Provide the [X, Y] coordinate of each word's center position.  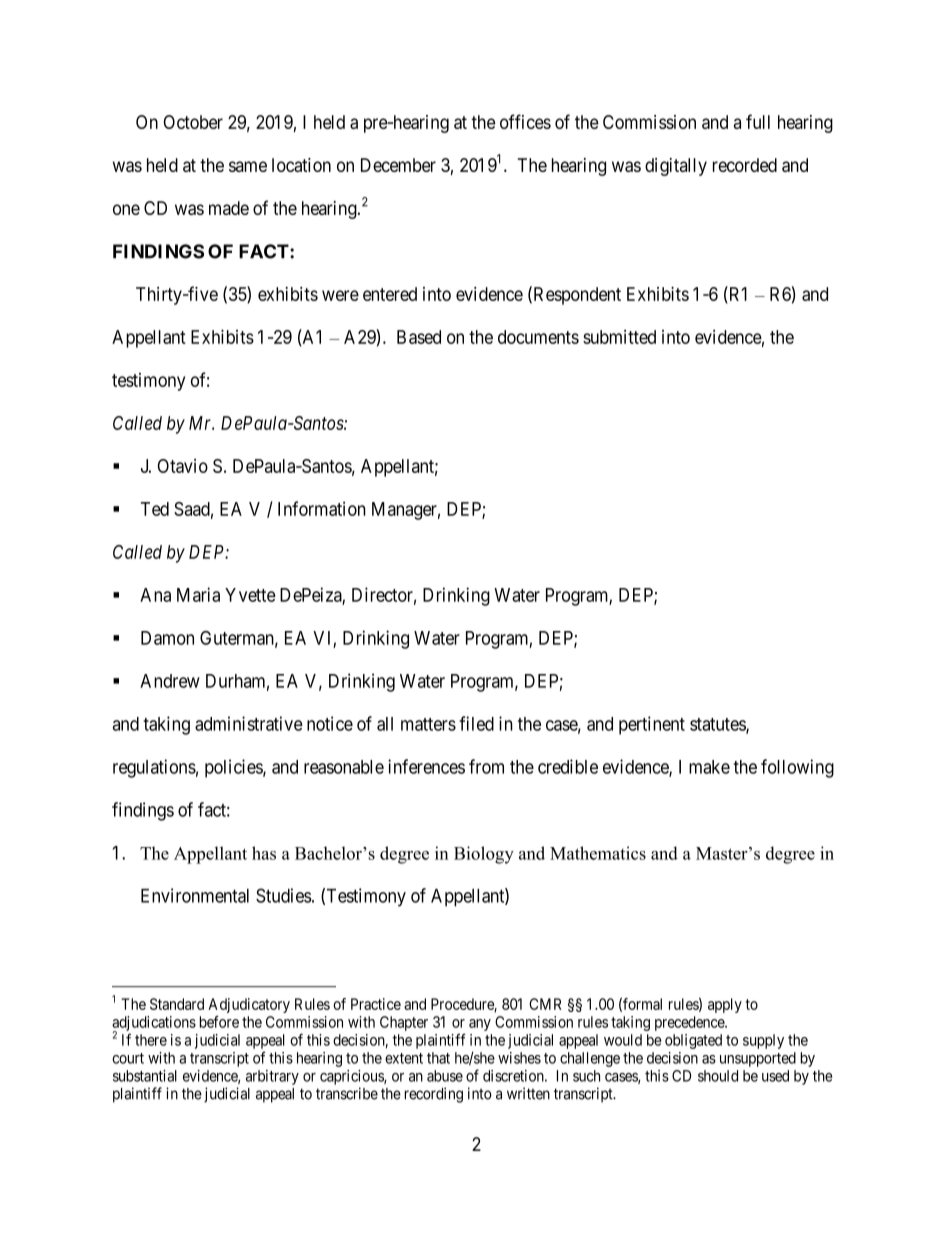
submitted [619, 337]
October [193, 122]
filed [476, 723]
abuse [445, 1076]
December [398, 165]
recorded [745, 165]
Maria [198, 594]
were [340, 295]
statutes [718, 725]
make [709, 767]
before [219, 1022]
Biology [484, 855]
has [264, 853]
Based [419, 337]
